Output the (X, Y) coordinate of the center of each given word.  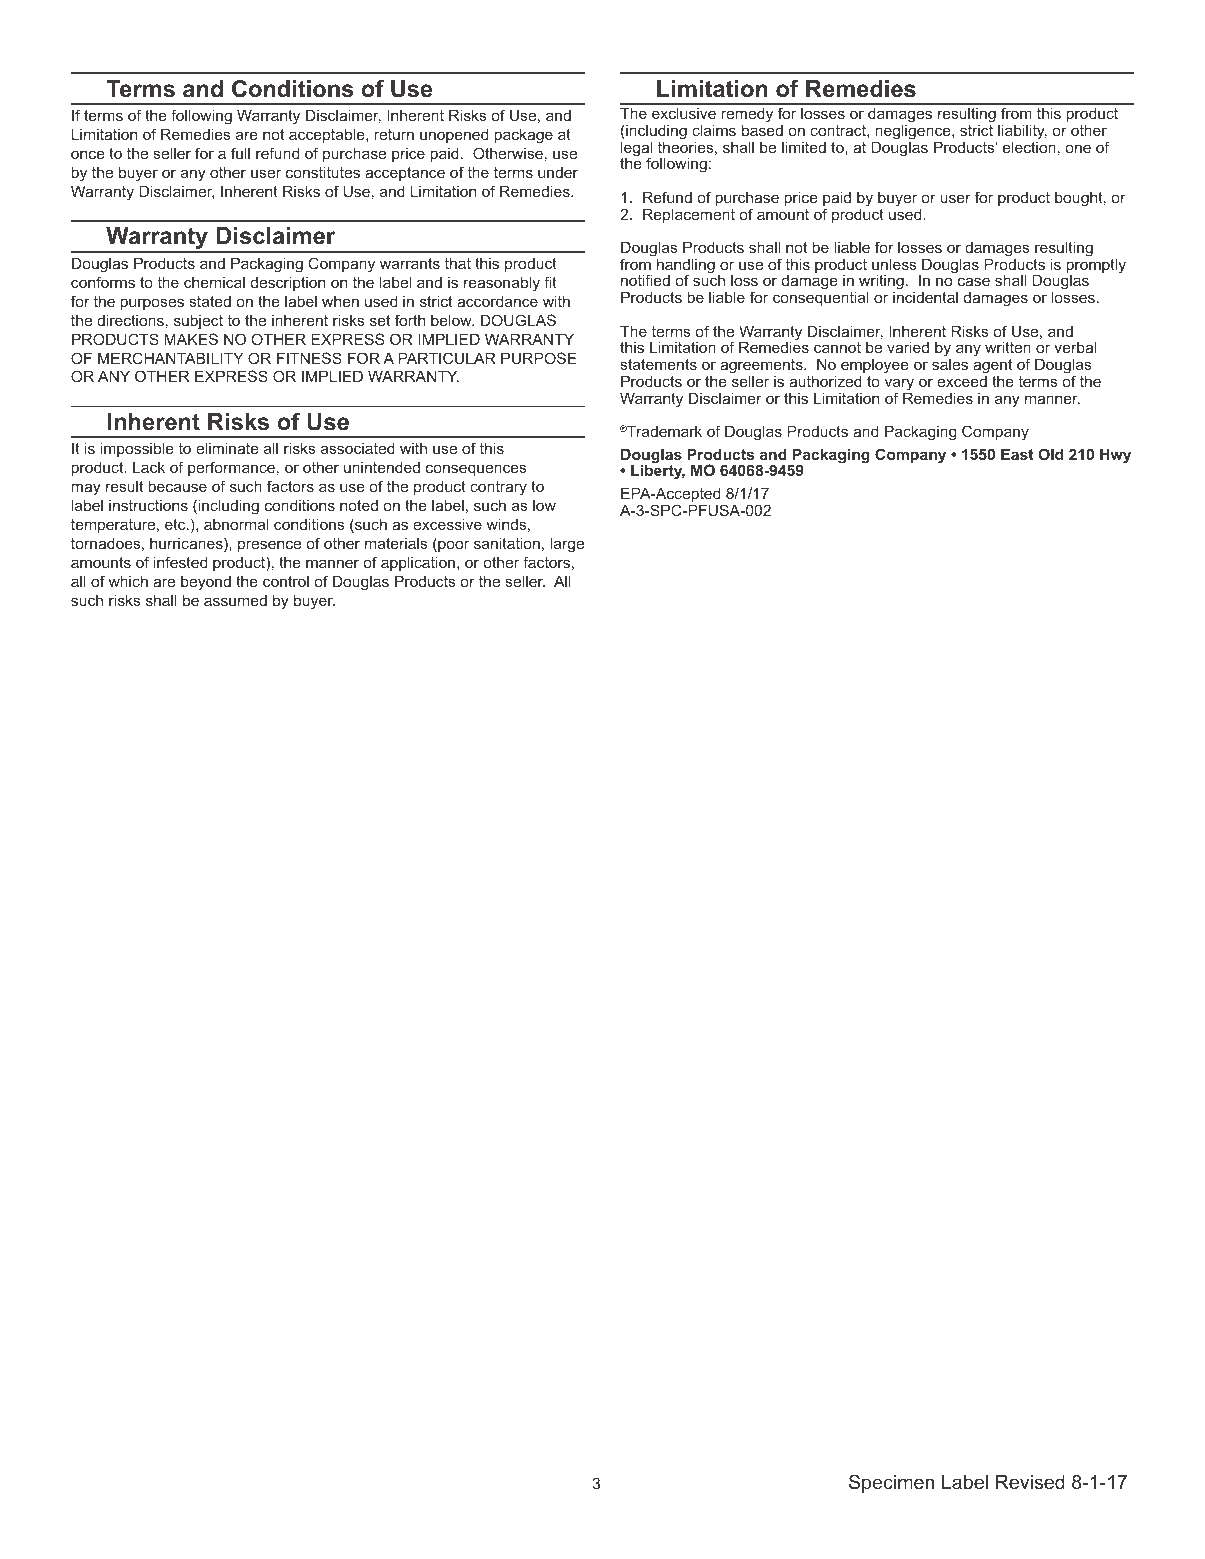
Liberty (658, 471)
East (1017, 454)
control (286, 581)
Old (1050, 454)
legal (636, 150)
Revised (1030, 1482)
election (1029, 146)
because (177, 486)
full (240, 153)
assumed (235, 600)
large (567, 545)
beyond (206, 583)
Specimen (891, 1483)
